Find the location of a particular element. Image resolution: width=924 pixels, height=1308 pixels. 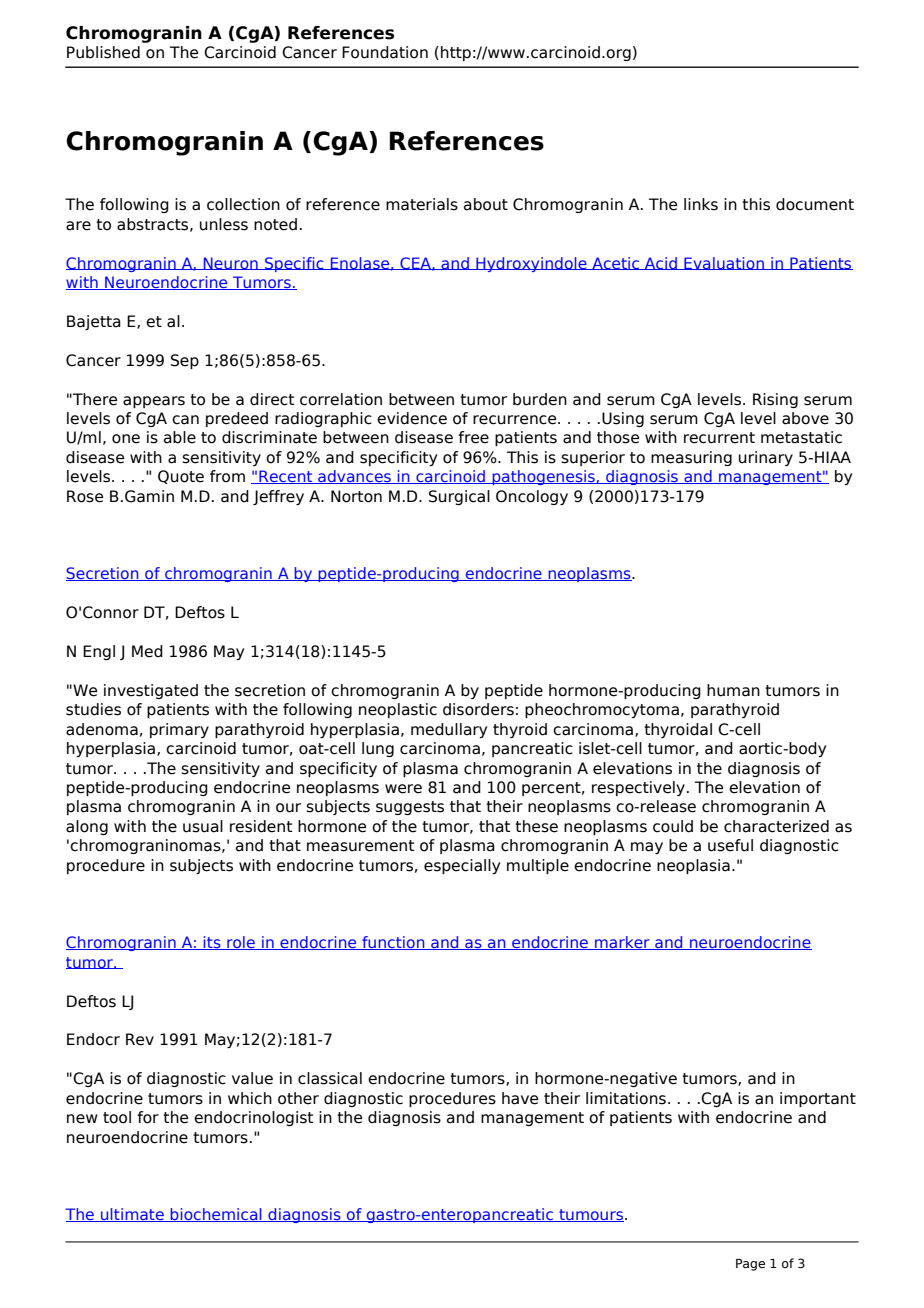

disorders is located at coordinates (478, 709).
